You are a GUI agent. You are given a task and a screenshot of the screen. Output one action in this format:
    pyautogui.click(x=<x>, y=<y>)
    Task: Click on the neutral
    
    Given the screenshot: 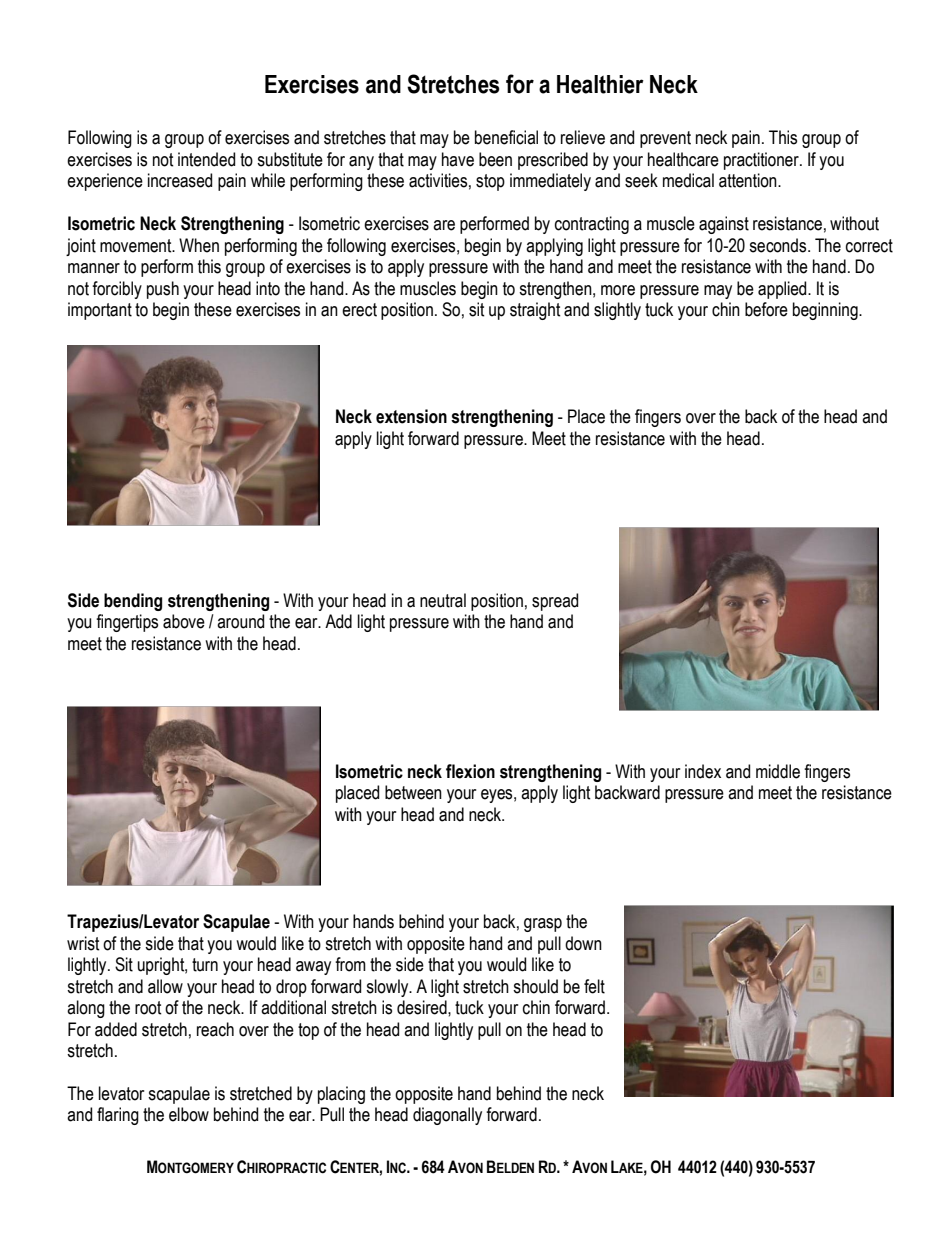 What is the action you would take?
    pyautogui.click(x=443, y=600)
